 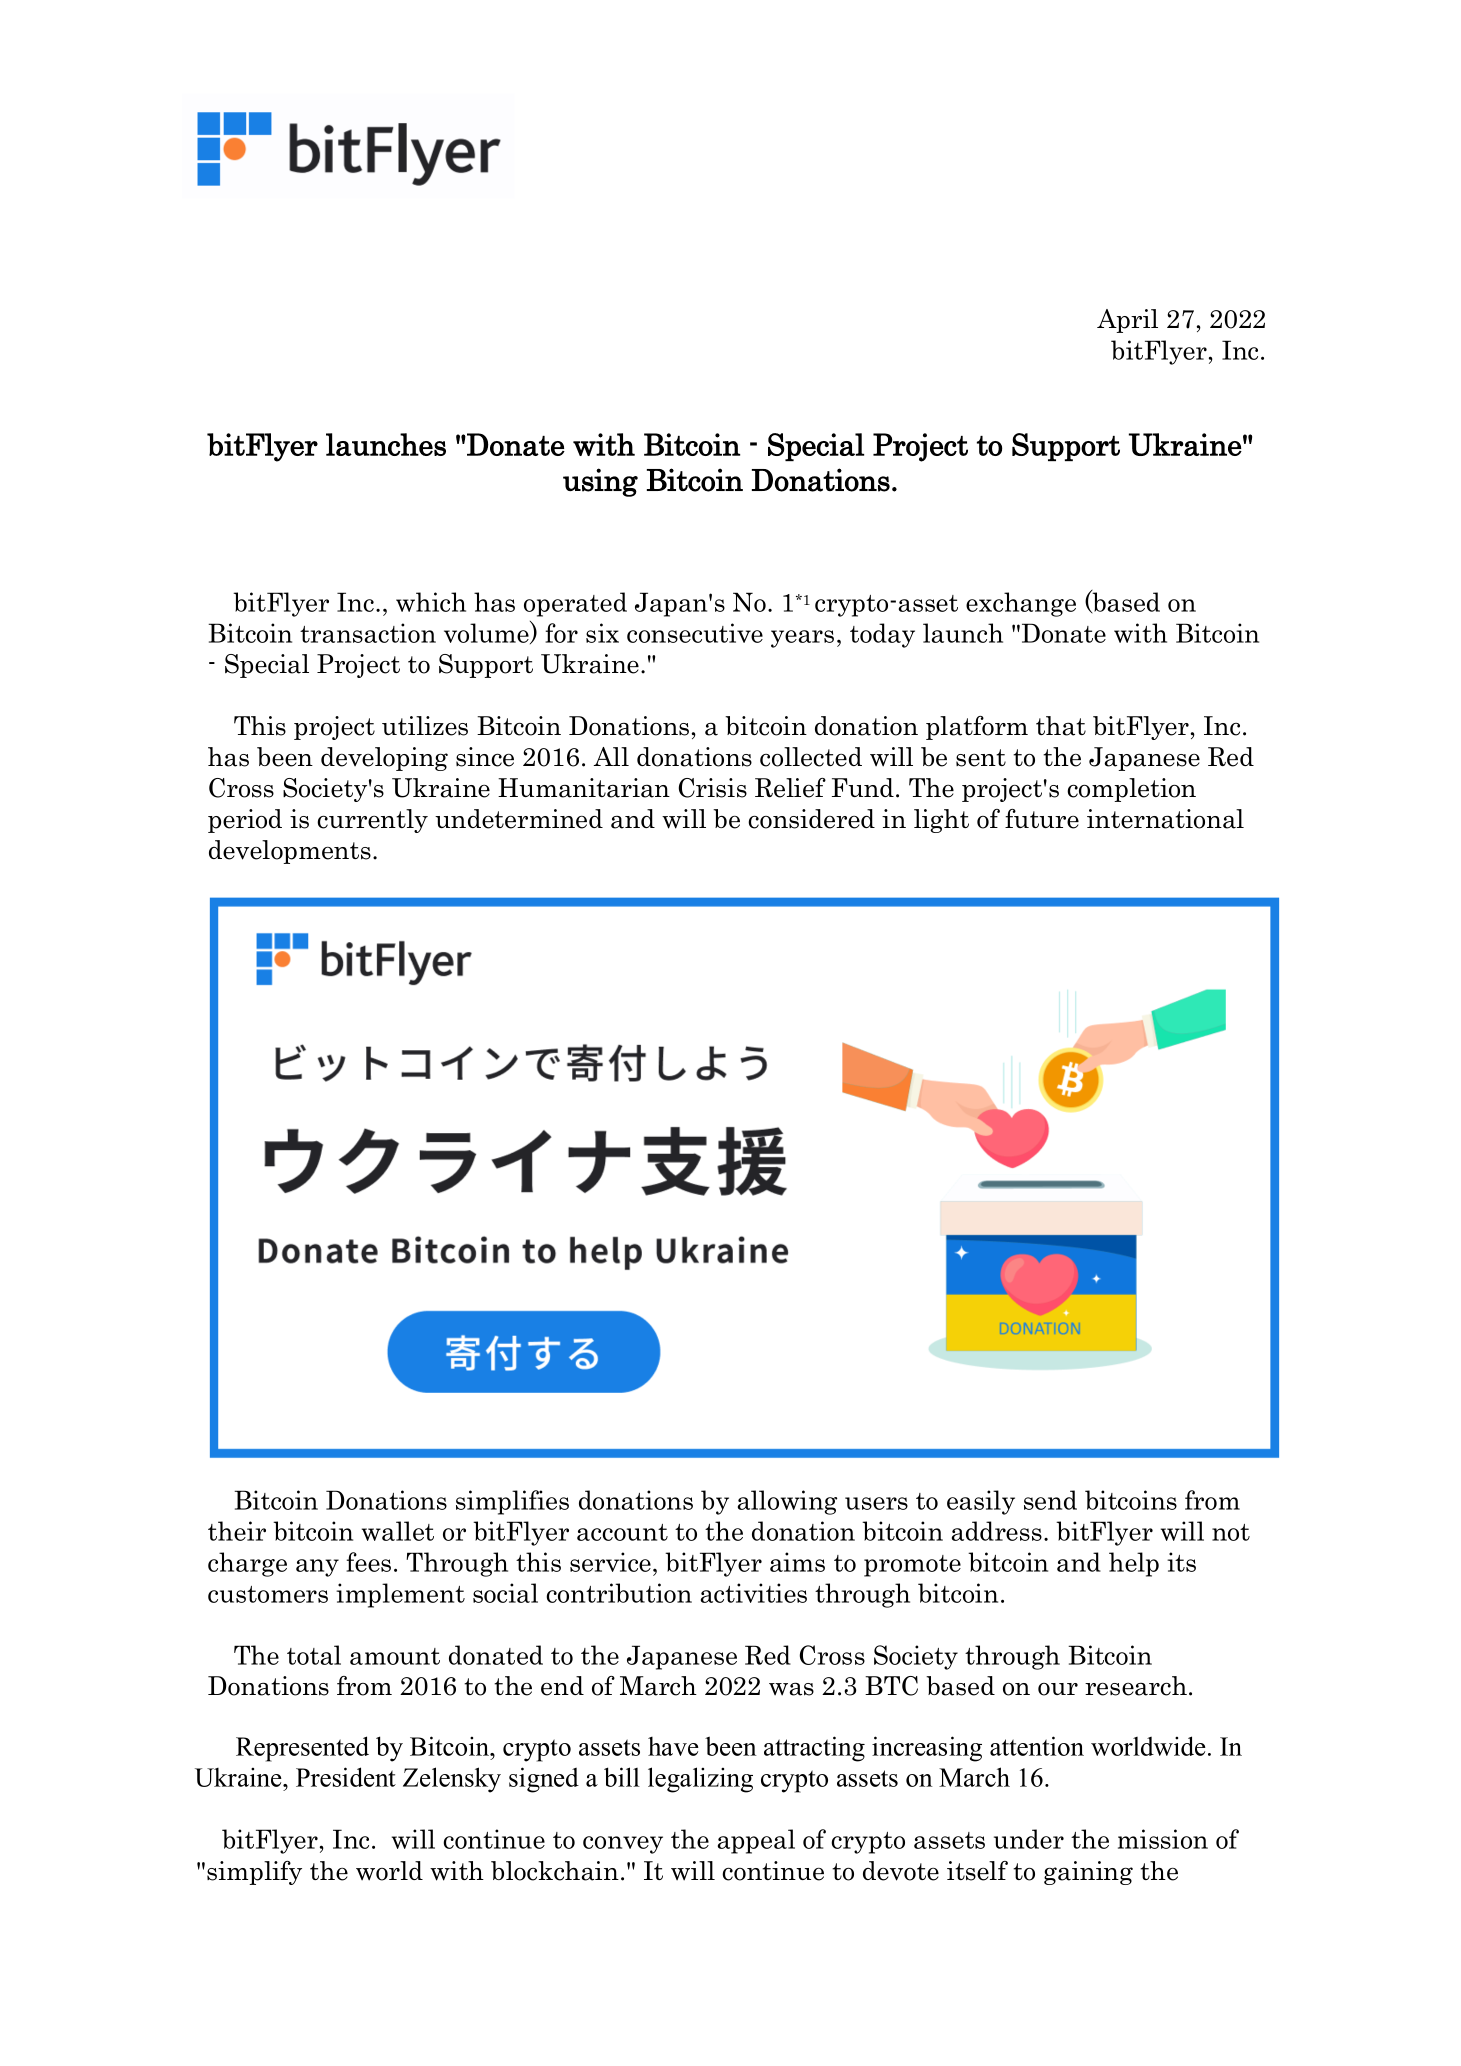 What do you see at coordinates (346, 1777) in the screenshot?
I see `President` at bounding box center [346, 1777].
